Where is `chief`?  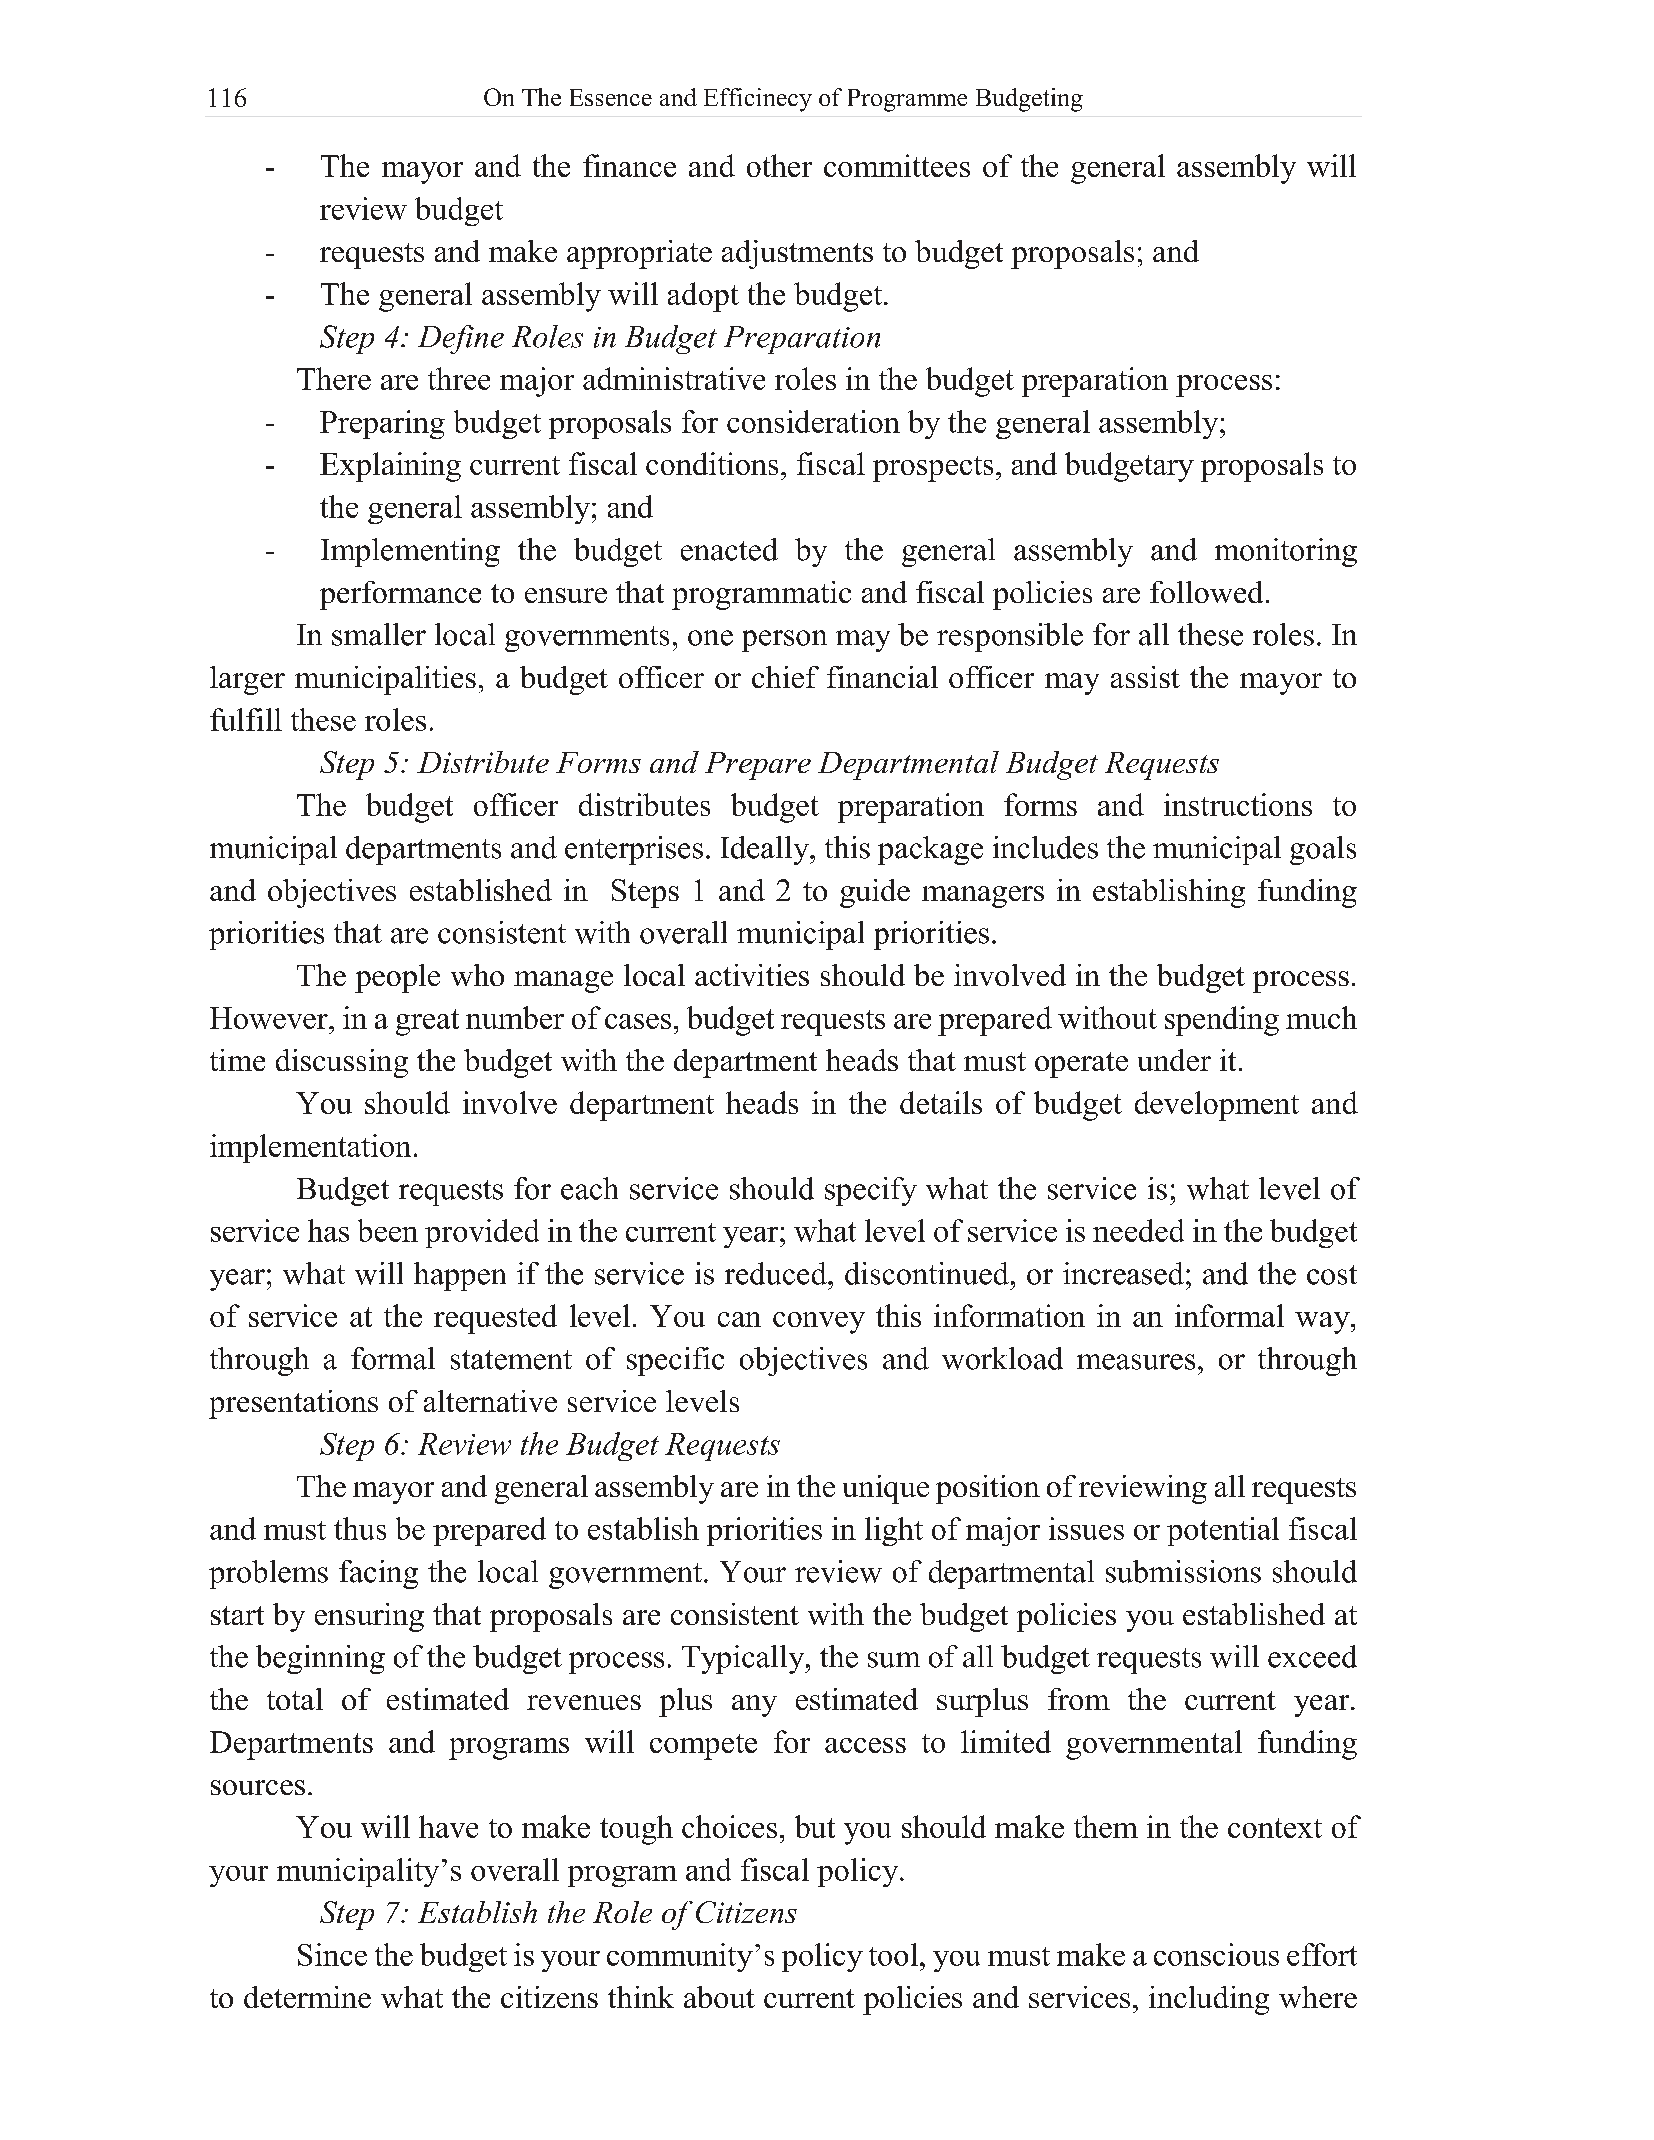 chief is located at coordinates (785, 677).
